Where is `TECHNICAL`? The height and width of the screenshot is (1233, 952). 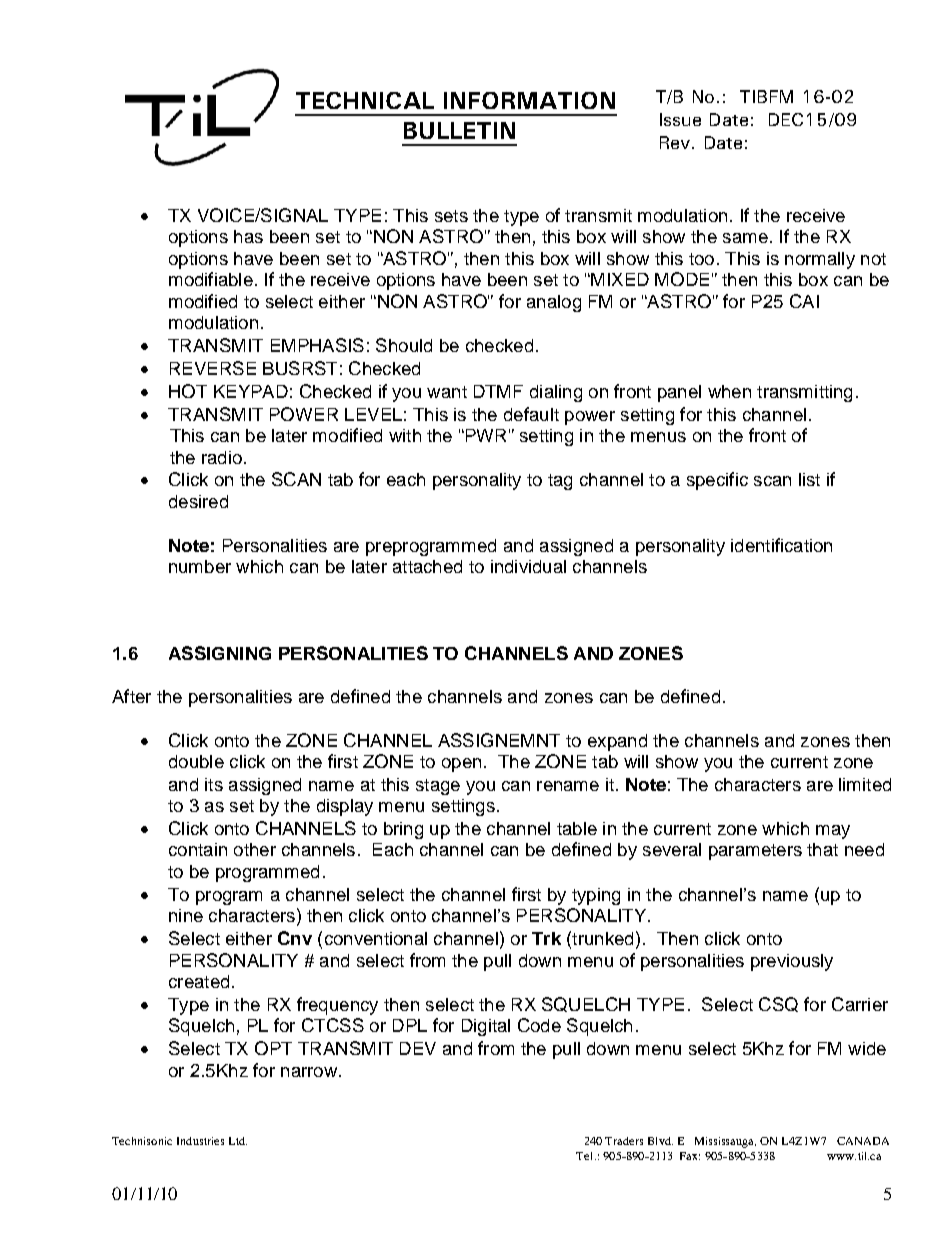
TECHNICAL is located at coordinates (365, 100).
